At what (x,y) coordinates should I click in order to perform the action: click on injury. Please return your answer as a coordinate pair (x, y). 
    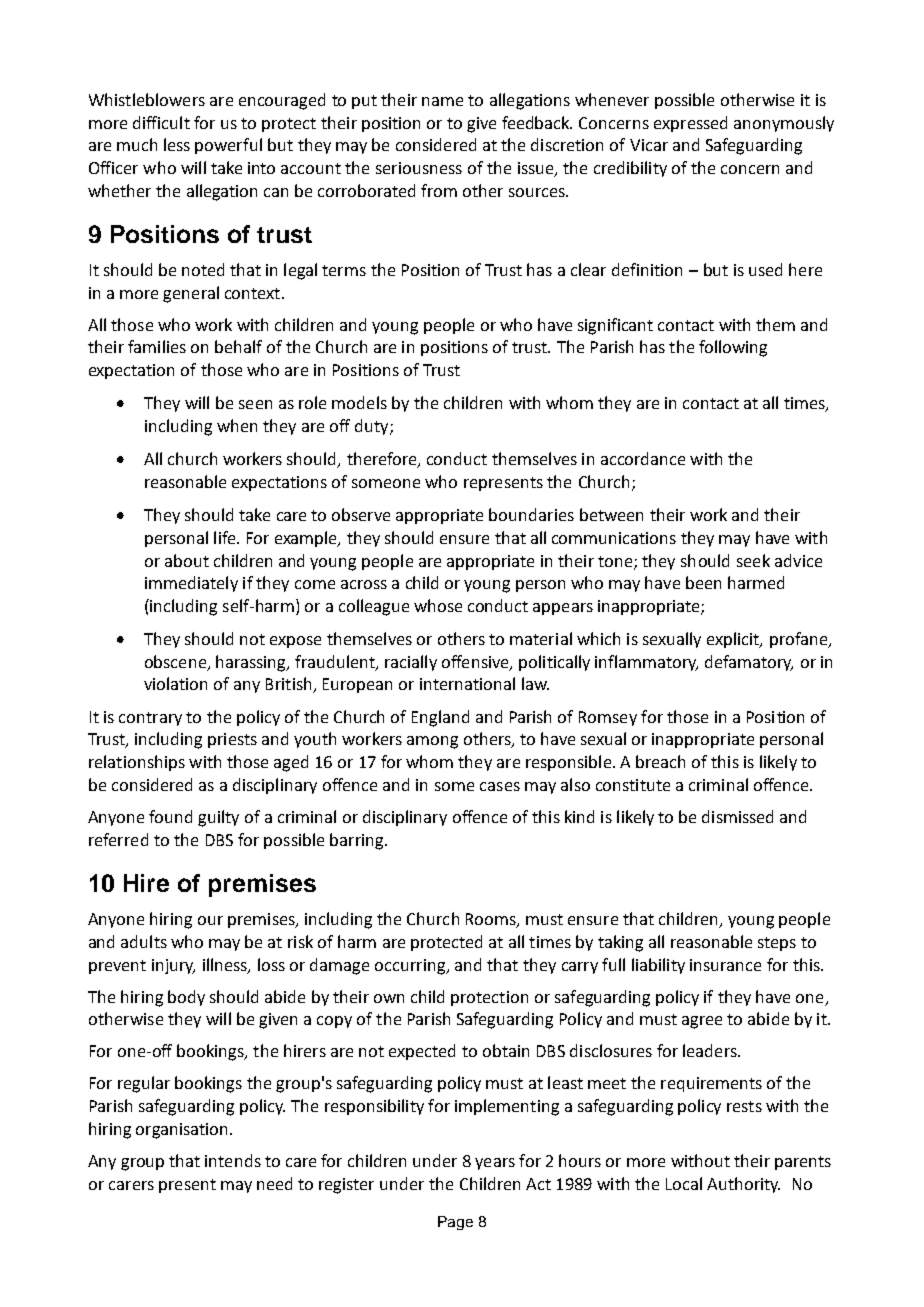
    Looking at the image, I should click on (173, 966).
